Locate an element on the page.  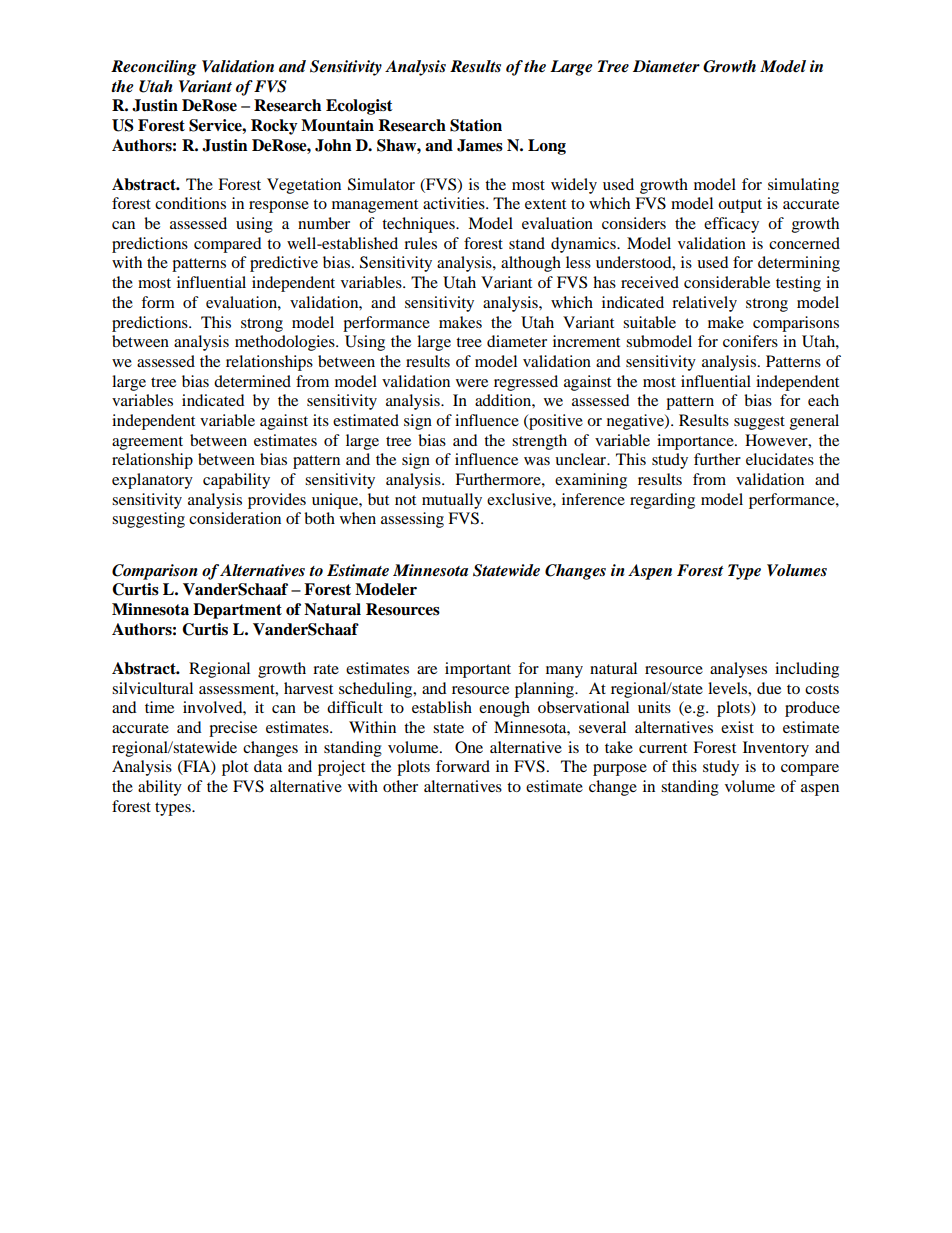
mutually is located at coordinates (452, 501).
